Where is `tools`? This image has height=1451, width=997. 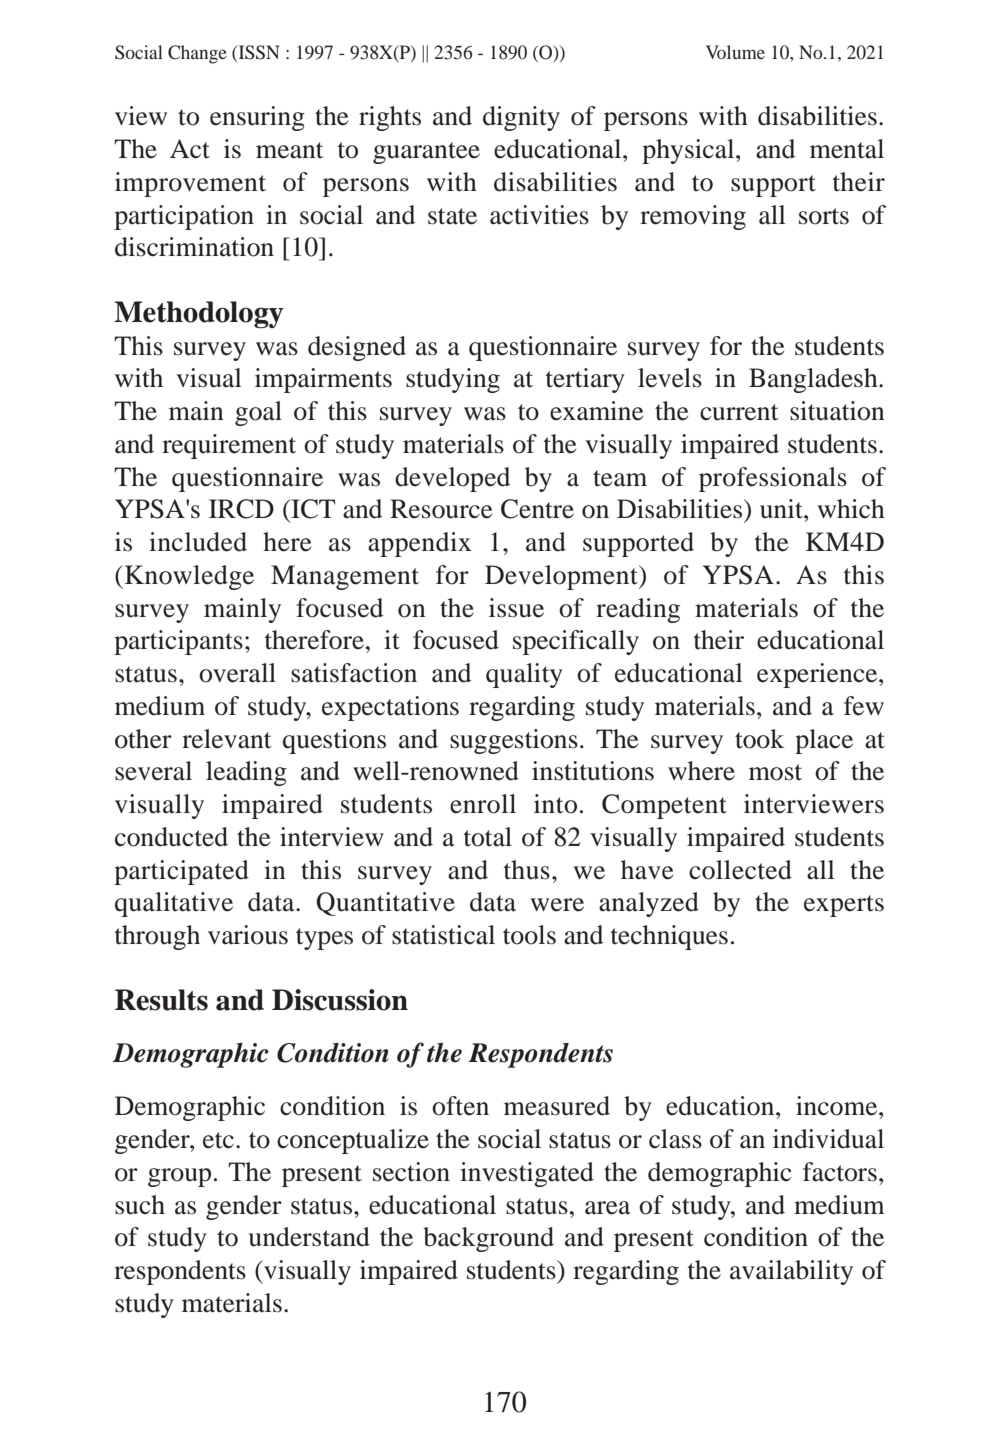 tools is located at coordinates (529, 935).
